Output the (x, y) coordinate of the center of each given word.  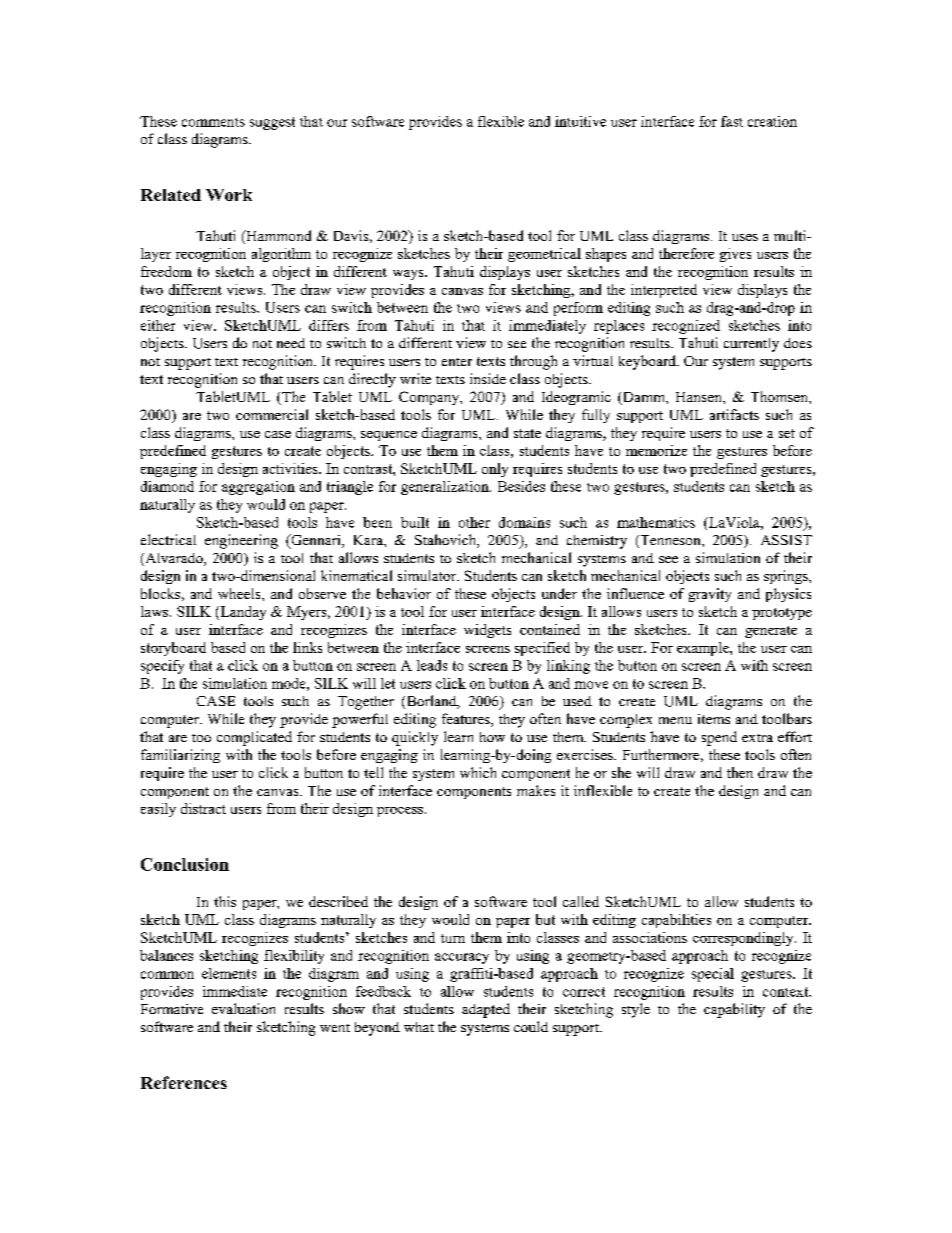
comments (213, 122)
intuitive (580, 121)
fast (732, 121)
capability (734, 1010)
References (184, 1082)
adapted (486, 1010)
